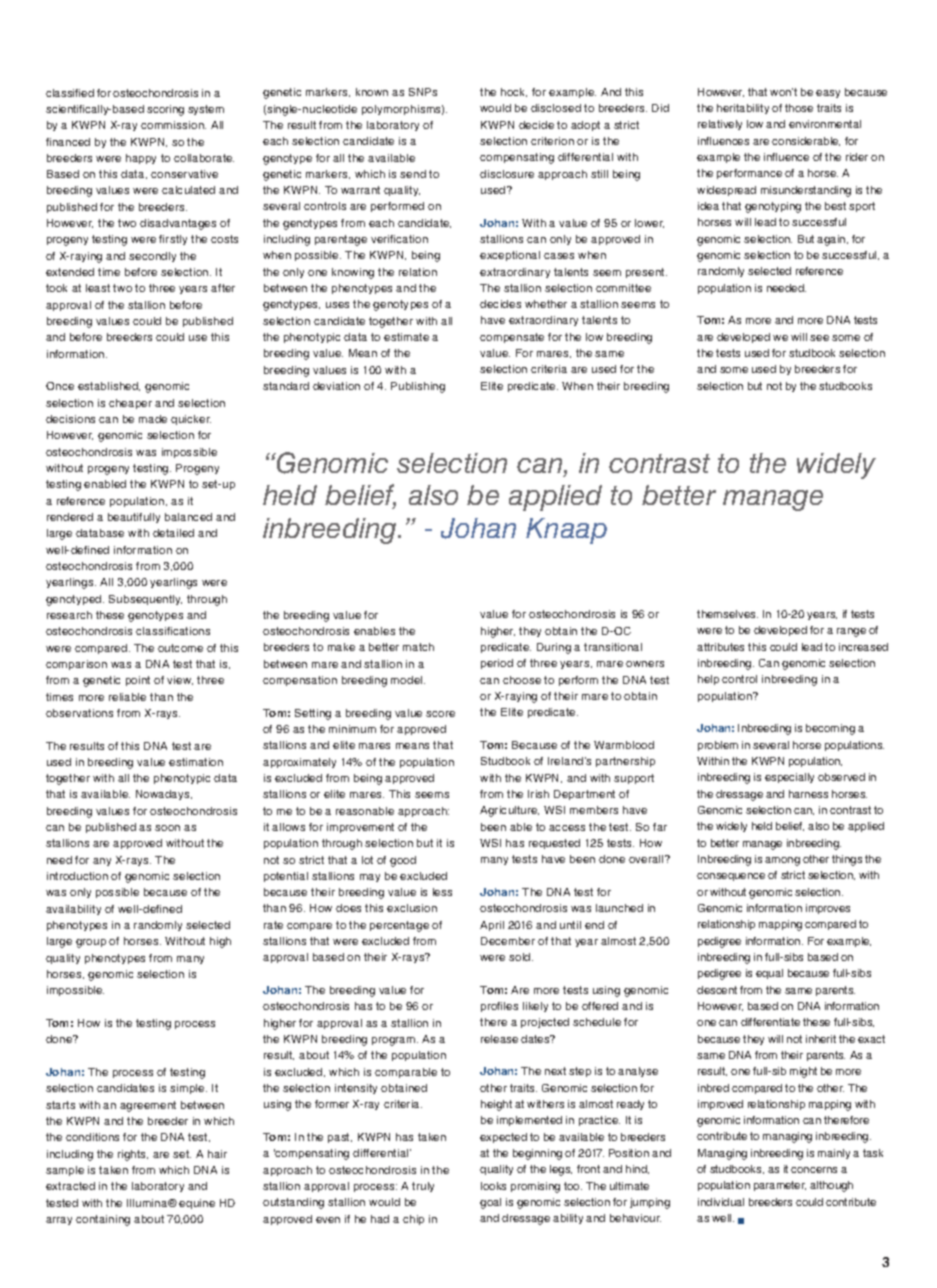 This document has width=937, height=1288. I want to click on hock, so click(514, 92).
